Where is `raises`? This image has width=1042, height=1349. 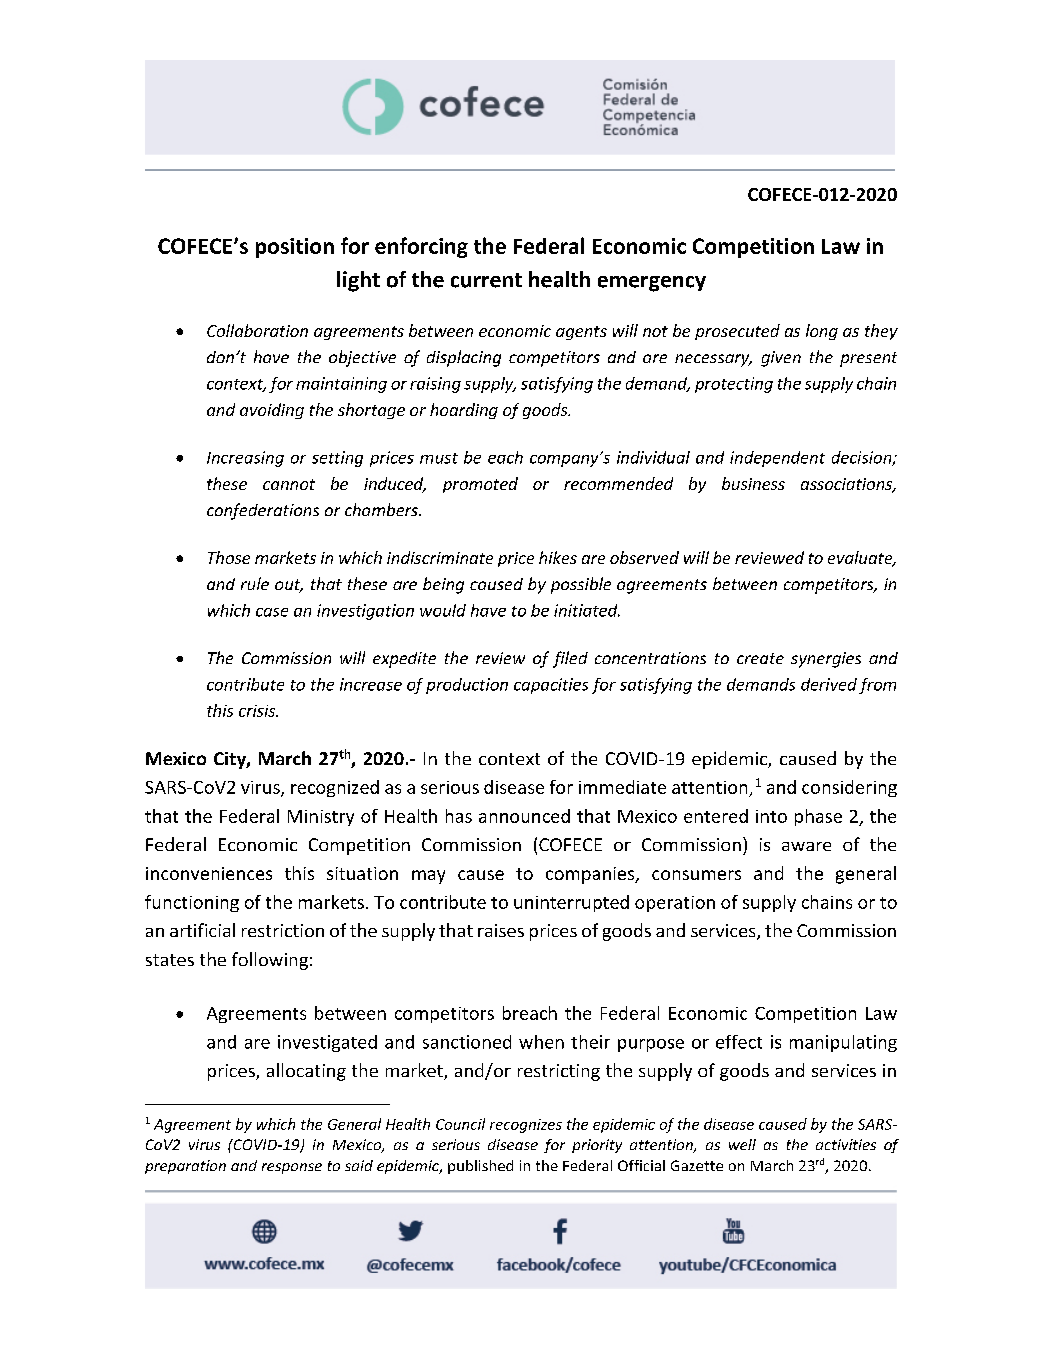 raises is located at coordinates (501, 930).
